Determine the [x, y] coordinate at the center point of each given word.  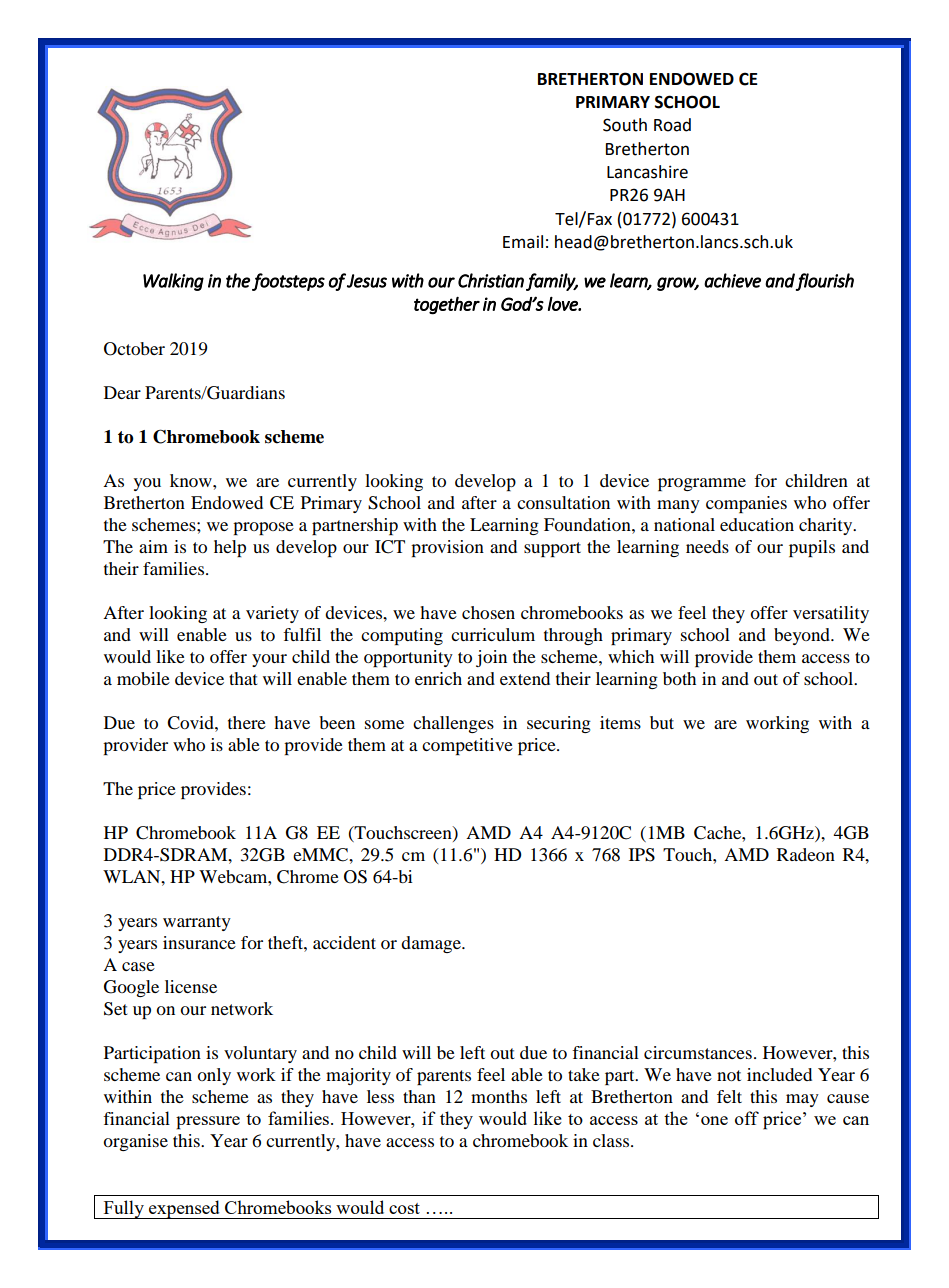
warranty [197, 923]
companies [746, 504]
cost [404, 1208]
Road [672, 125]
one [714, 1120]
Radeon [806, 854]
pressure [208, 1123]
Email [523, 242]
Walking [173, 282]
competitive [467, 746]
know [192, 480]
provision [447, 548]
